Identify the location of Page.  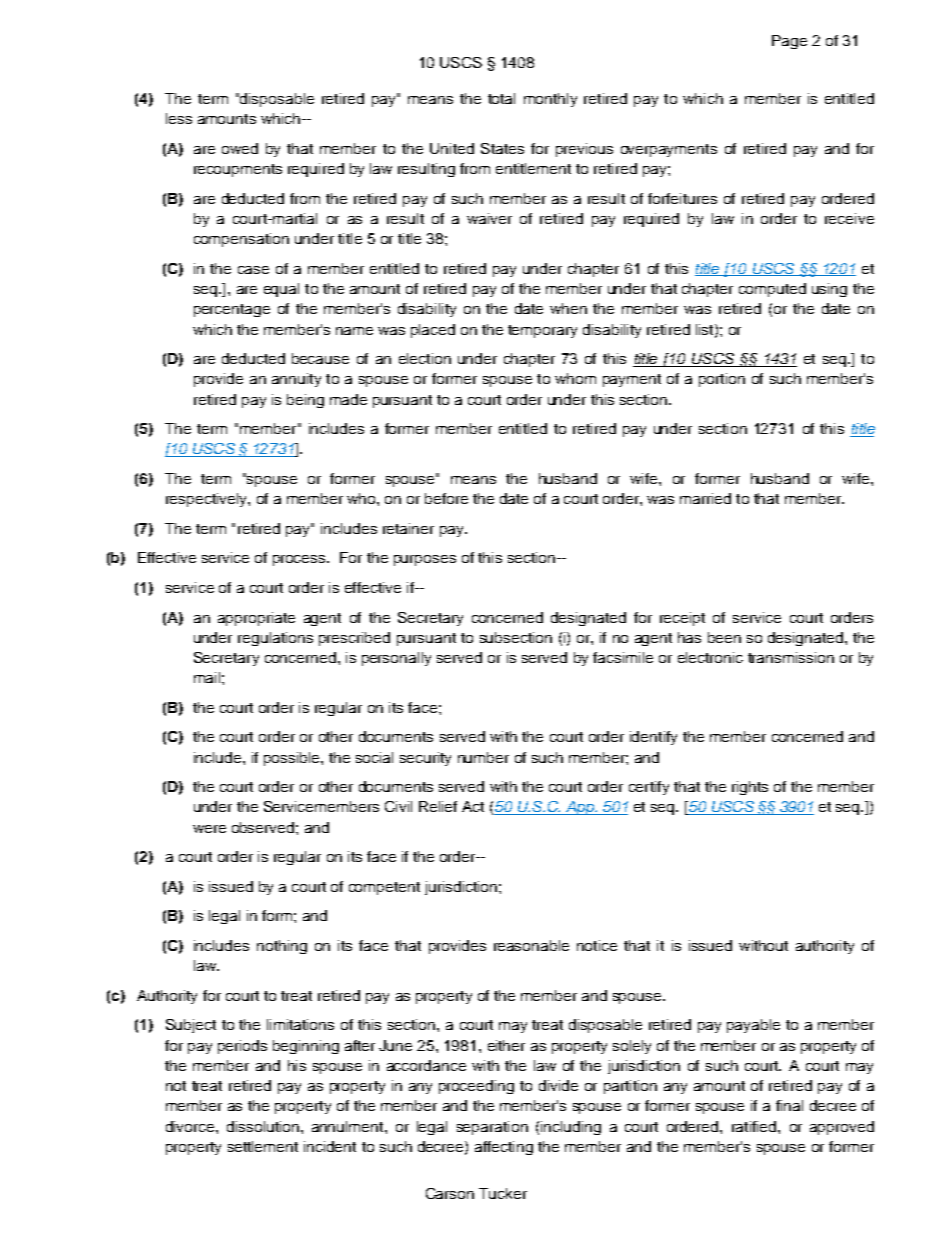
(789, 42).
